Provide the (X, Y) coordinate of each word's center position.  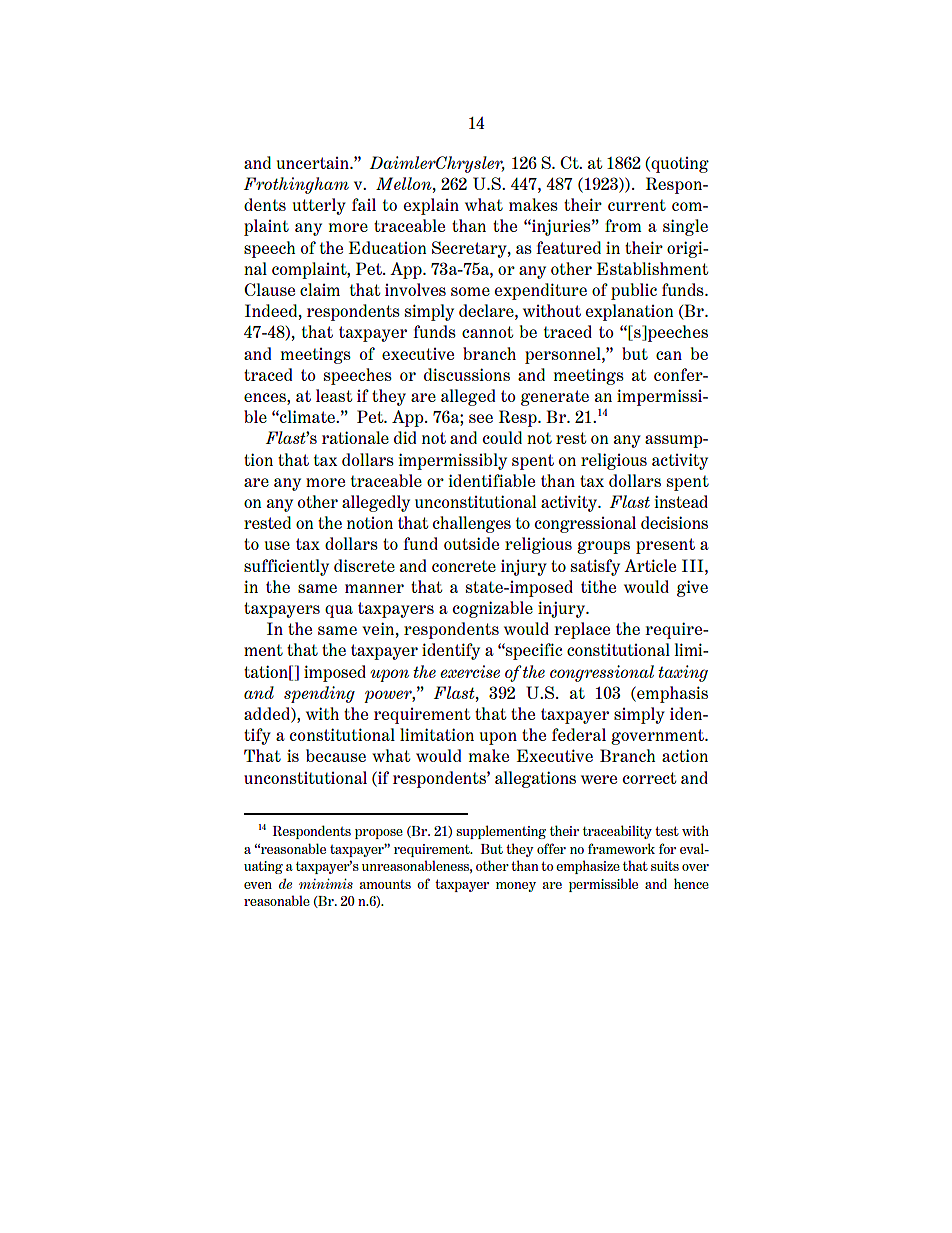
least (334, 395)
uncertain (314, 163)
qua (339, 611)
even (258, 885)
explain (431, 206)
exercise (470, 671)
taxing (683, 673)
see (481, 418)
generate (555, 398)
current (637, 205)
